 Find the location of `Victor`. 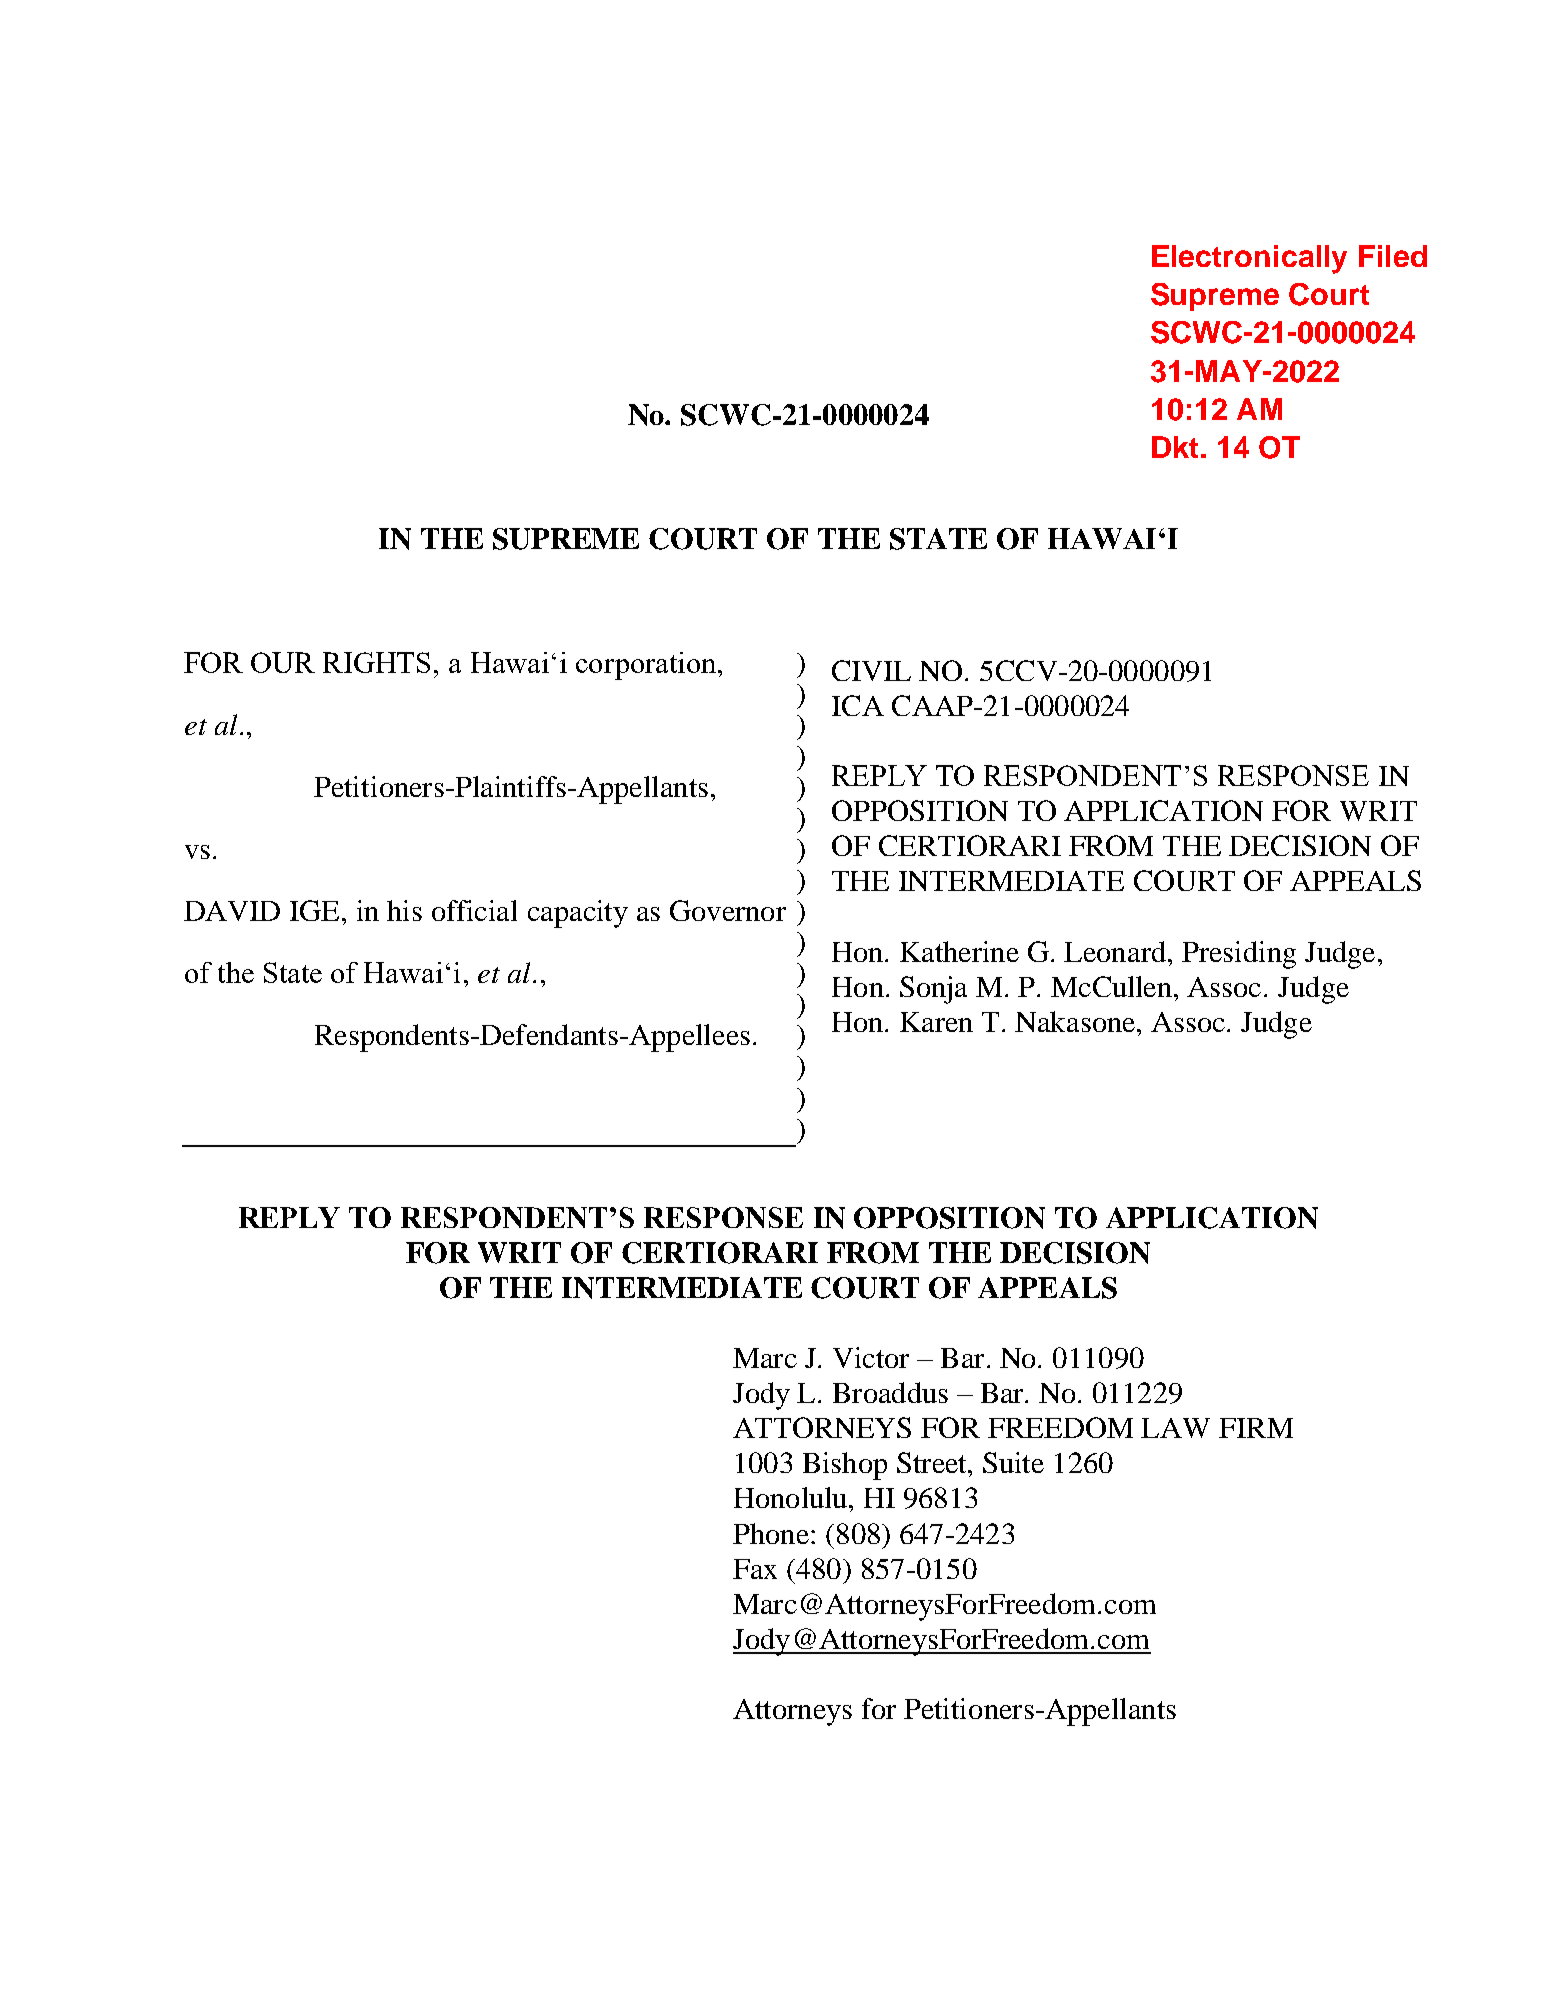

Victor is located at coordinates (871, 1357).
